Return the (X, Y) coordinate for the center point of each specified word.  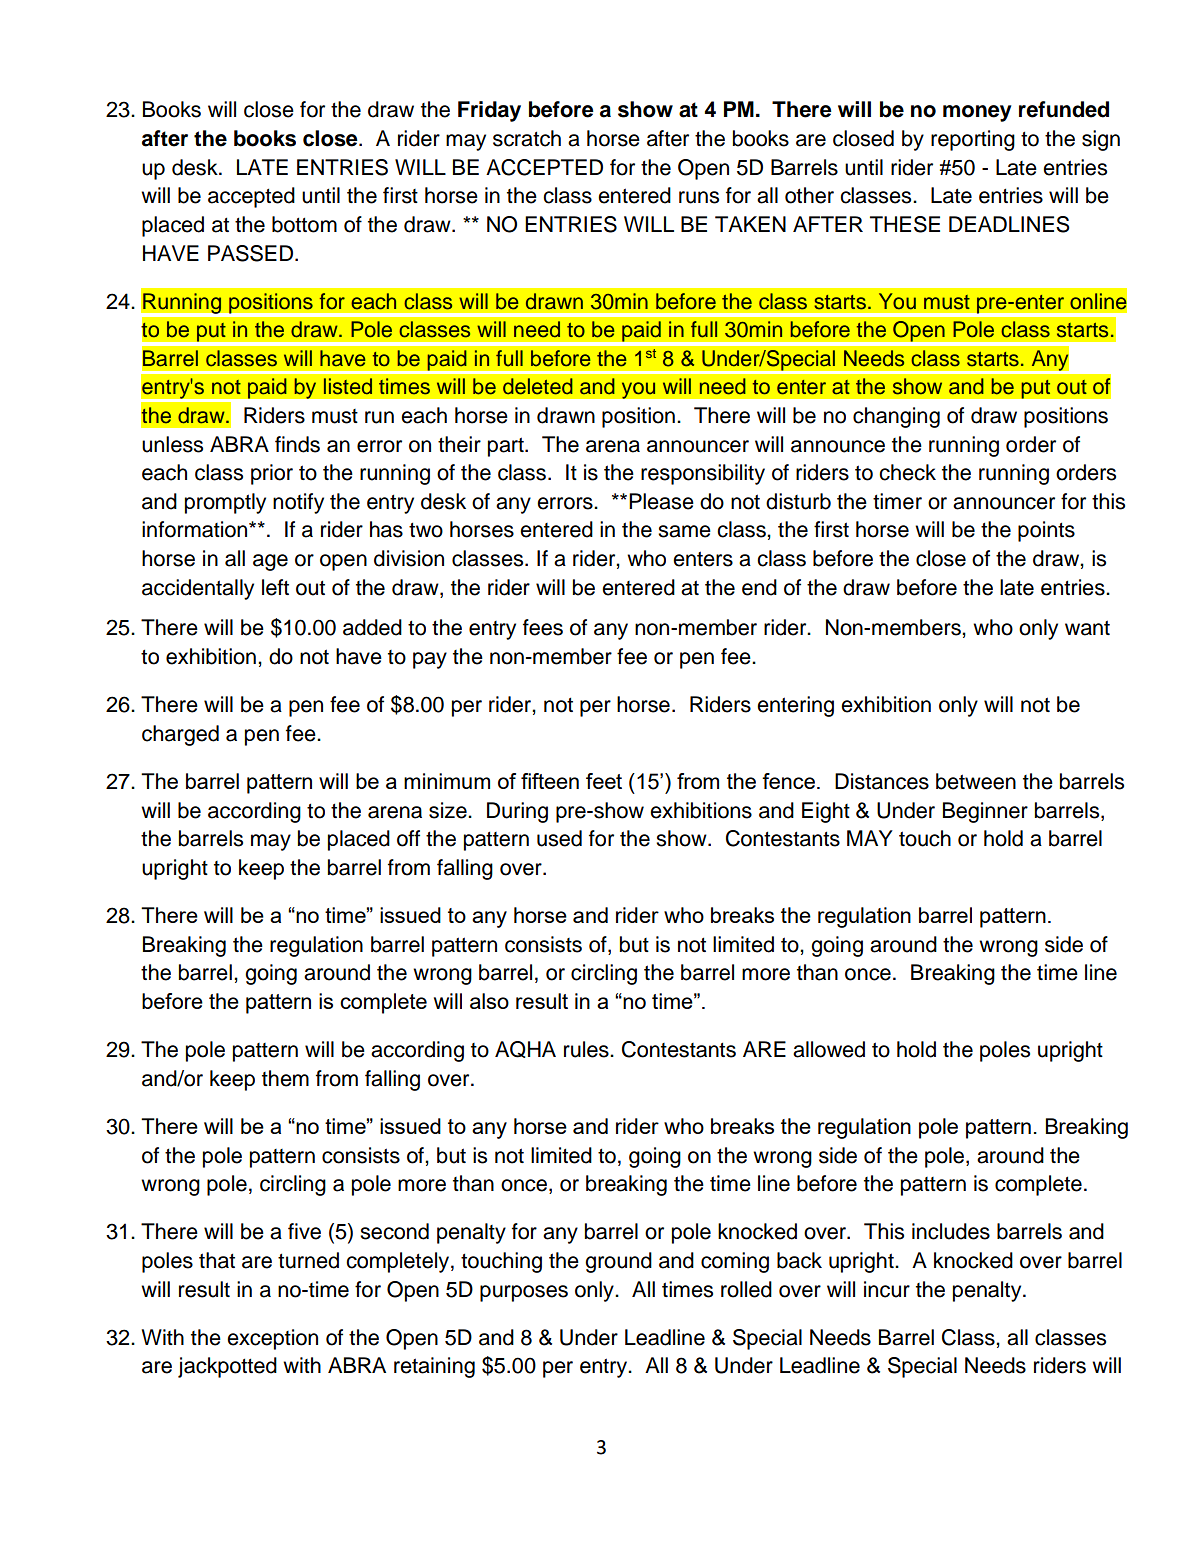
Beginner (985, 812)
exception (272, 1339)
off (408, 838)
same (684, 531)
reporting (973, 140)
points (1046, 531)
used (559, 838)
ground (618, 1262)
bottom (304, 224)
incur (887, 1289)
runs (699, 197)
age (270, 562)
